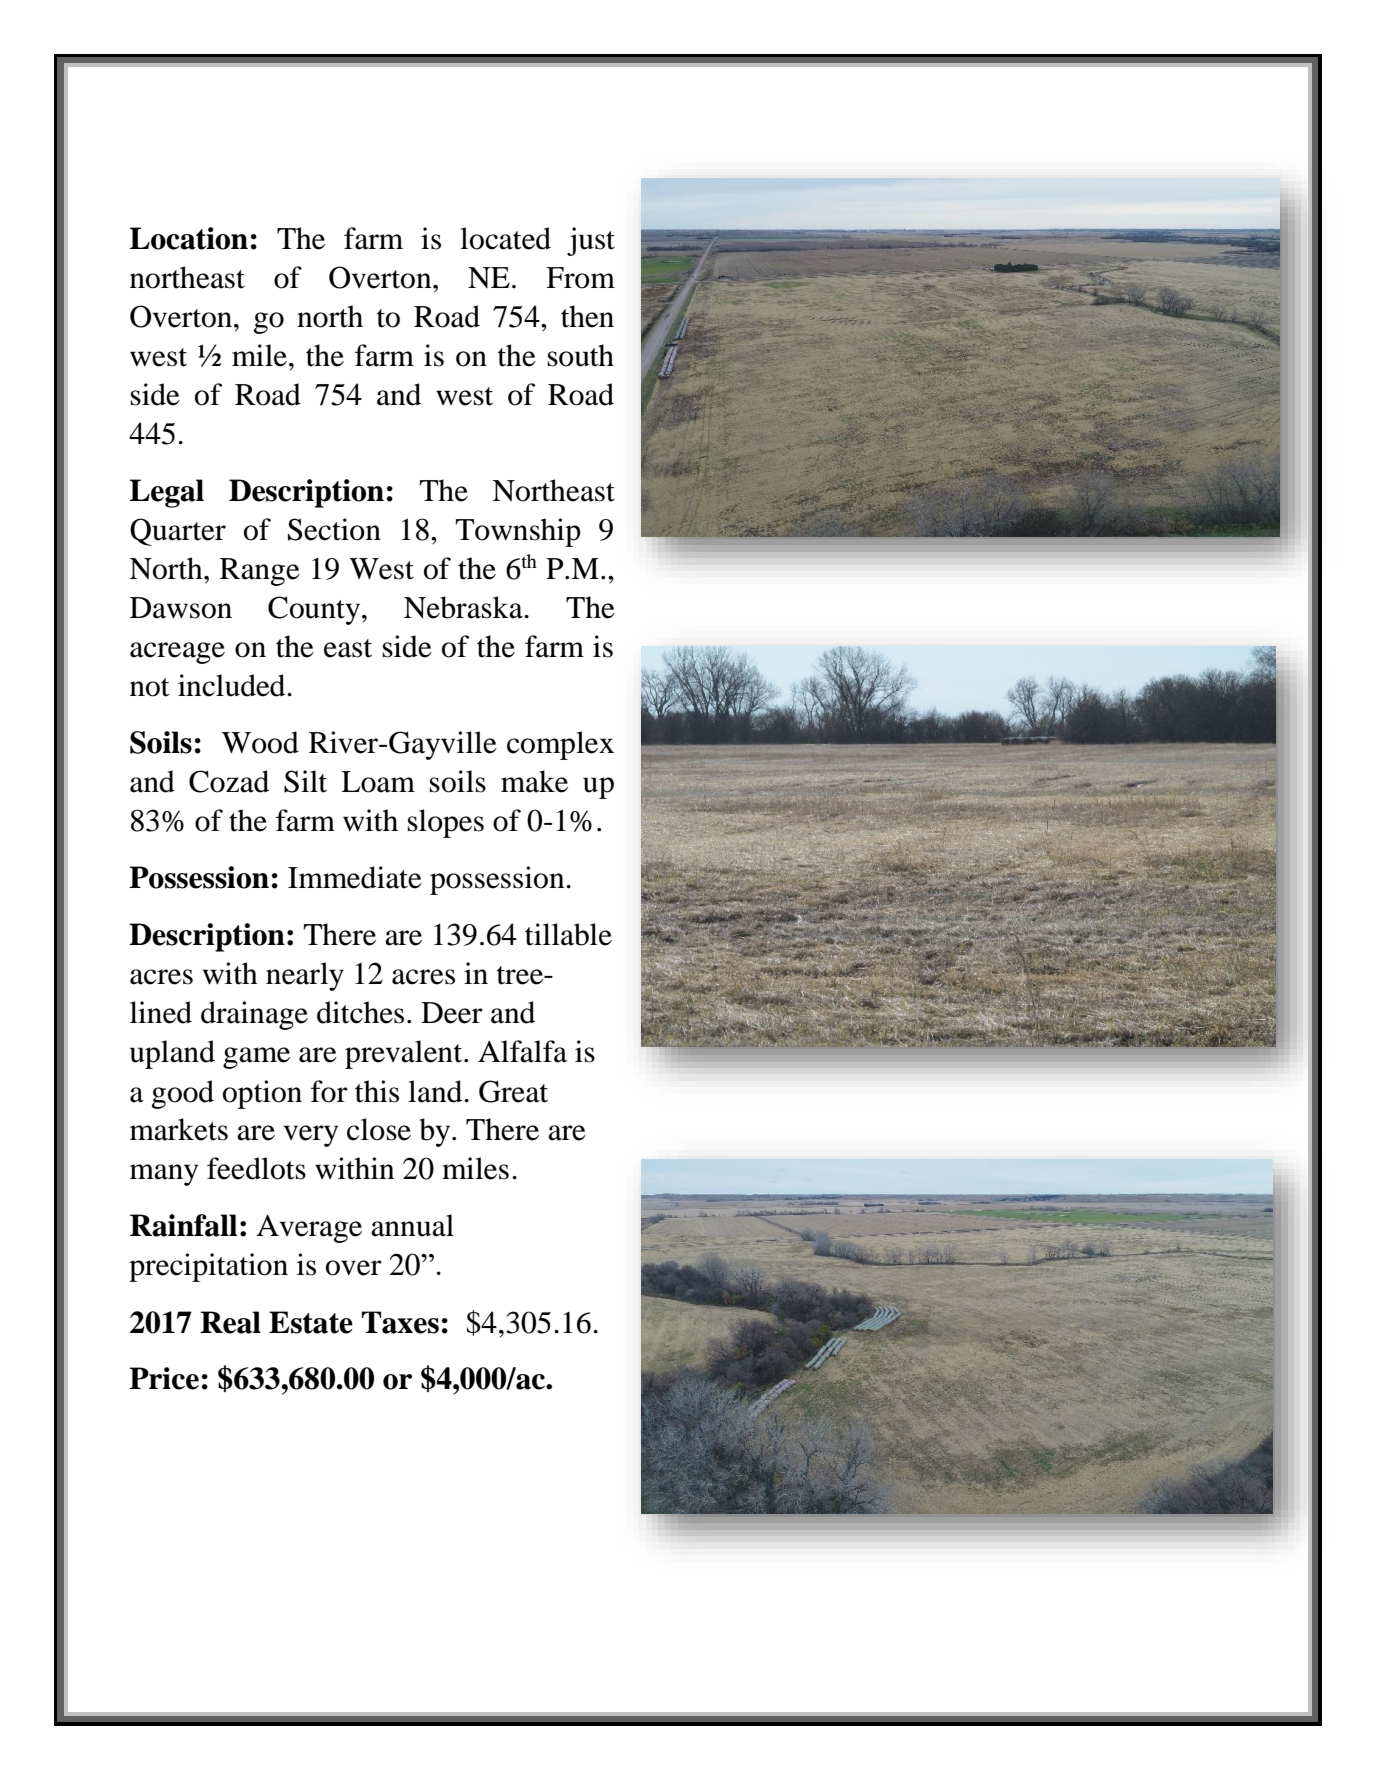 The image size is (1375, 1779). What do you see at coordinates (377, 1091) in the document?
I see `this` at bounding box center [377, 1091].
